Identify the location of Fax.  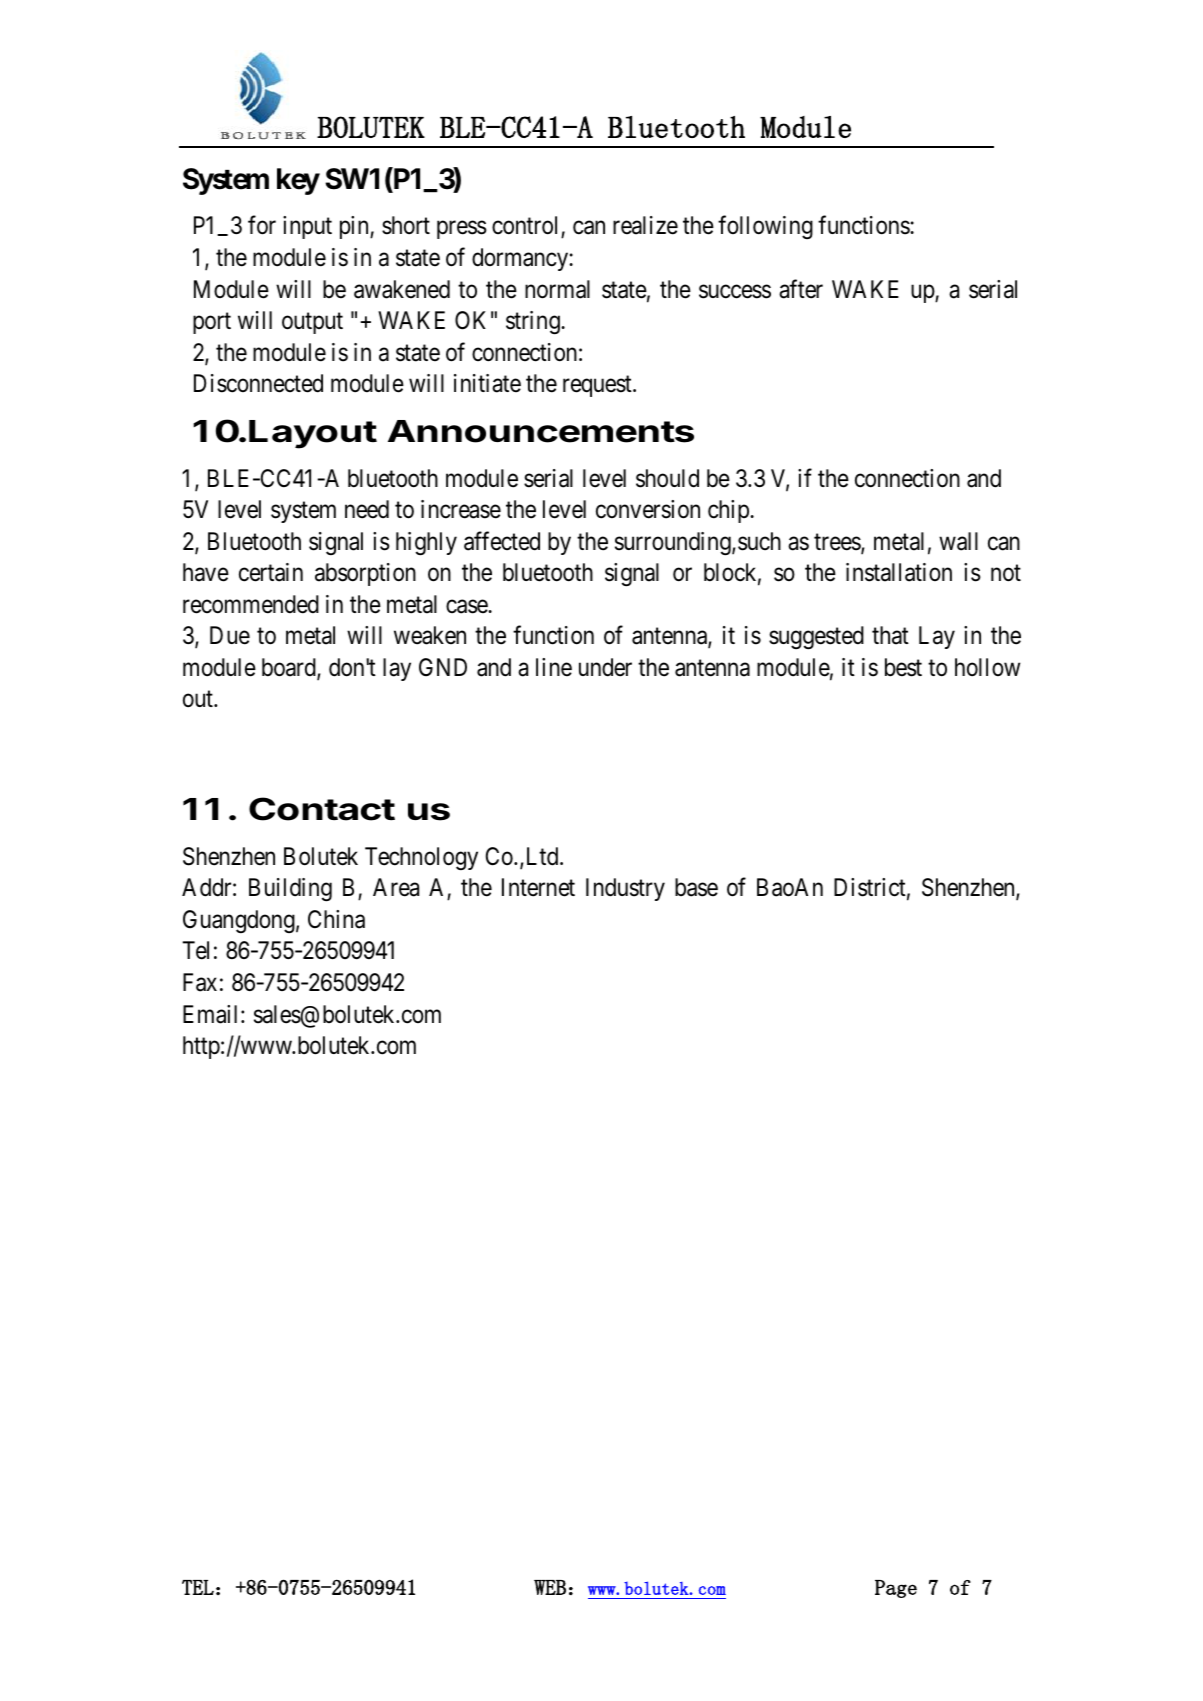
(200, 982).
